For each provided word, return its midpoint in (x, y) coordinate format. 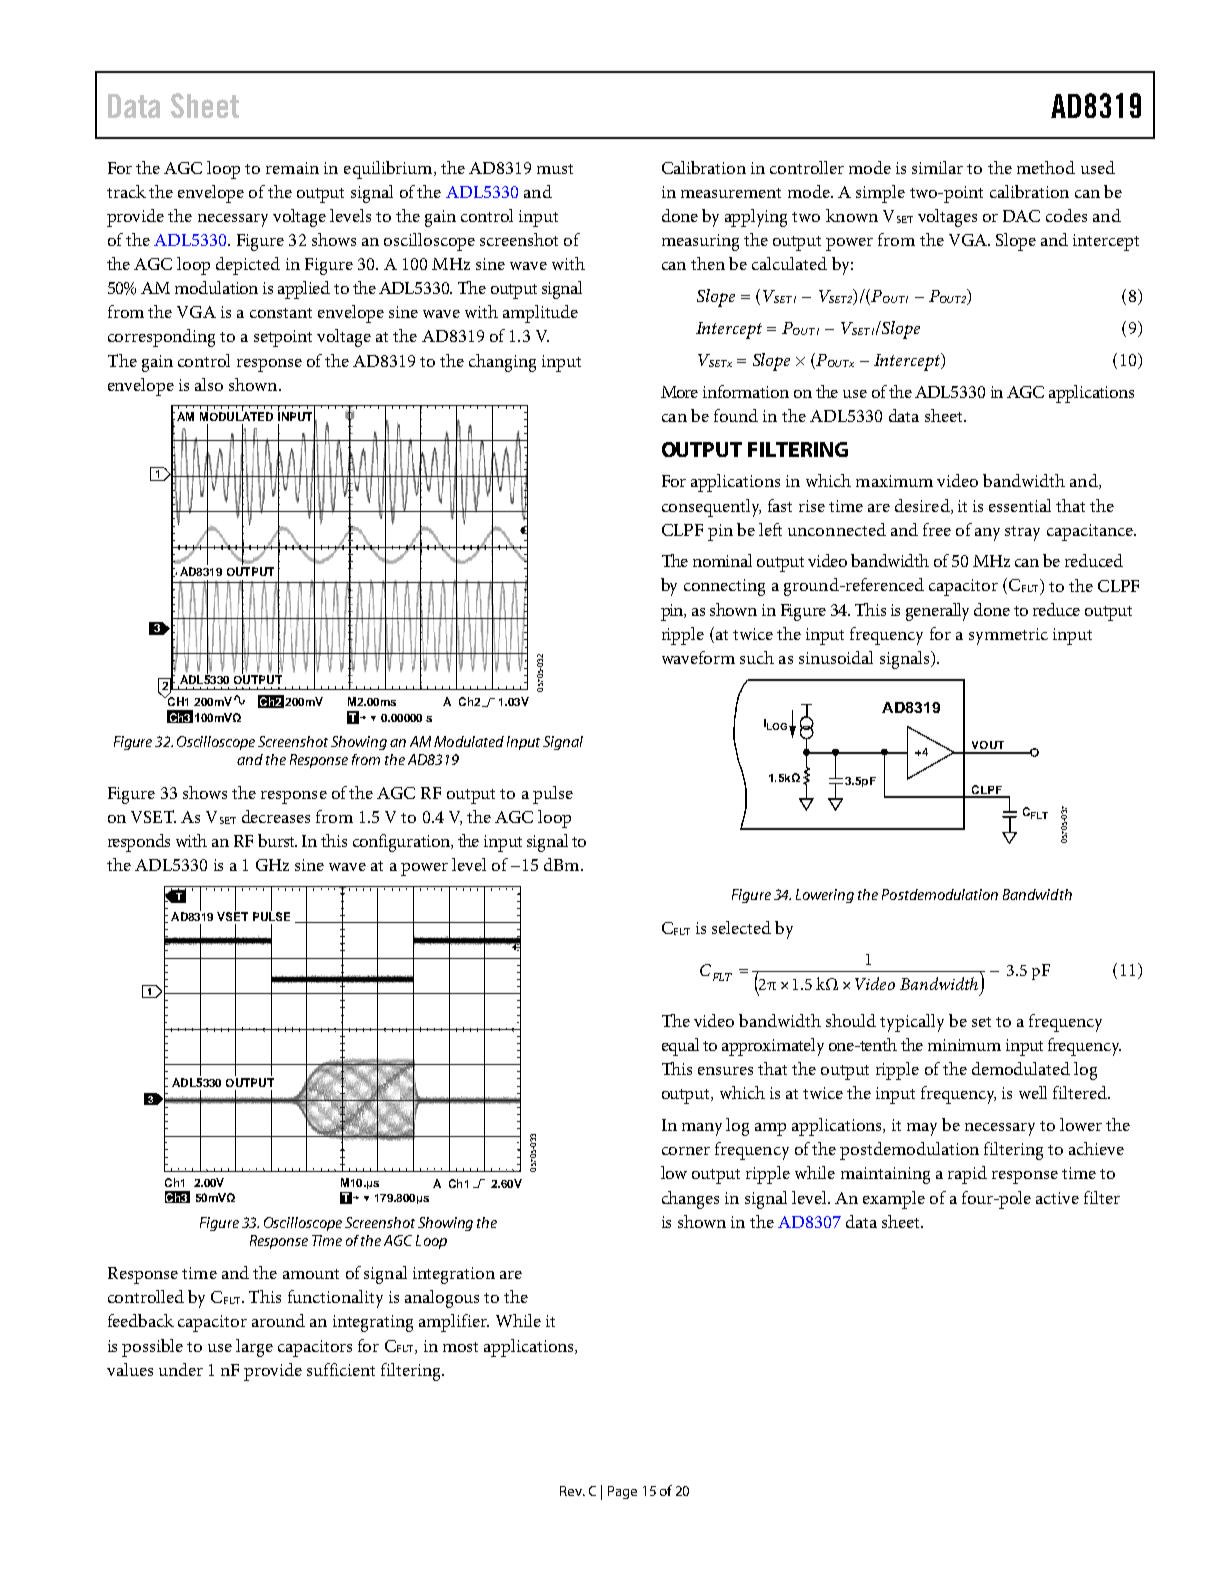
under (181, 1369)
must (555, 169)
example (894, 1200)
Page (622, 1492)
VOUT (988, 745)
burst (277, 840)
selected (741, 927)
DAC (1021, 216)
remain (292, 168)
